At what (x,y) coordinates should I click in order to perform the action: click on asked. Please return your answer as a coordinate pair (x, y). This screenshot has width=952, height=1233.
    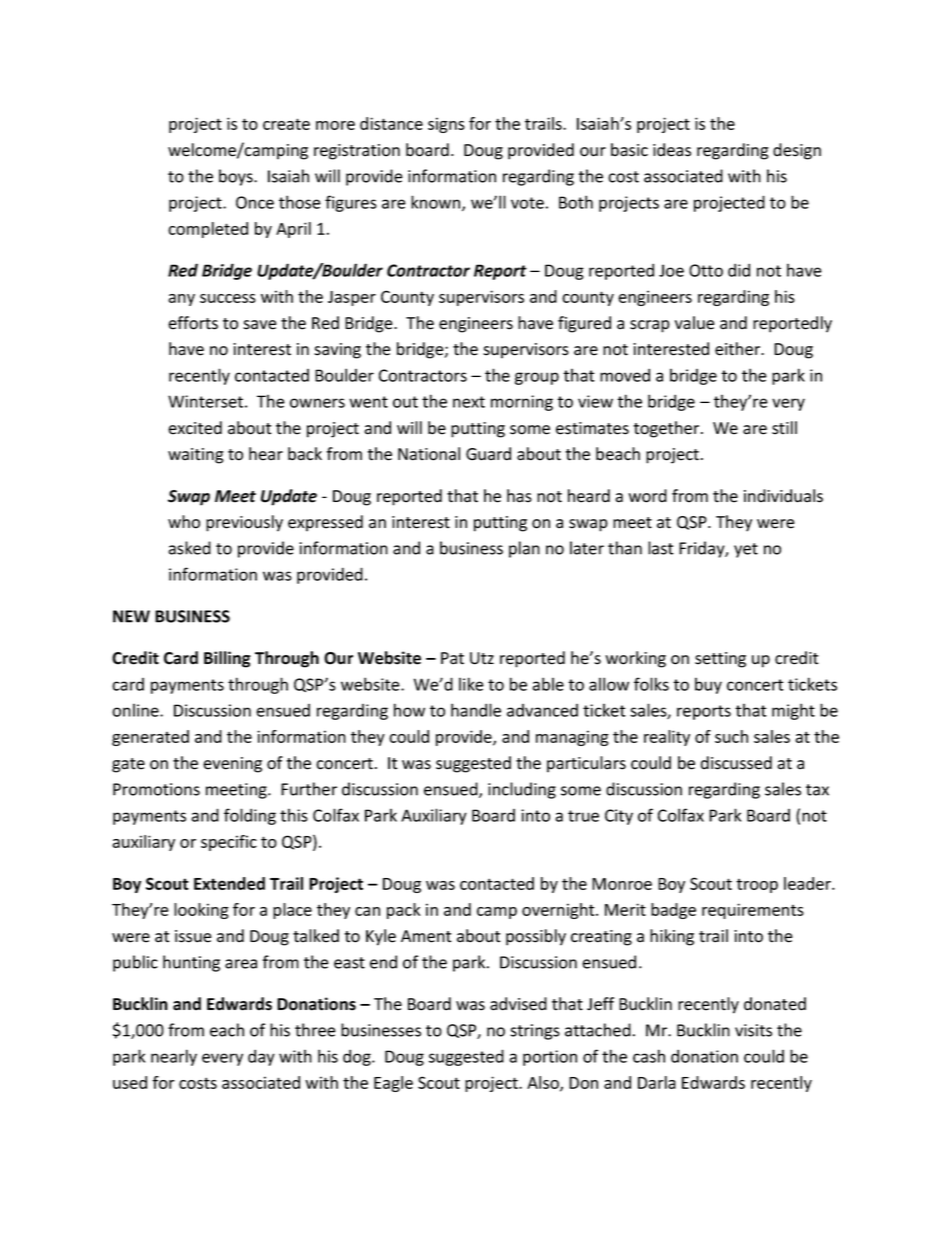
    Looking at the image, I should click on (190, 548).
